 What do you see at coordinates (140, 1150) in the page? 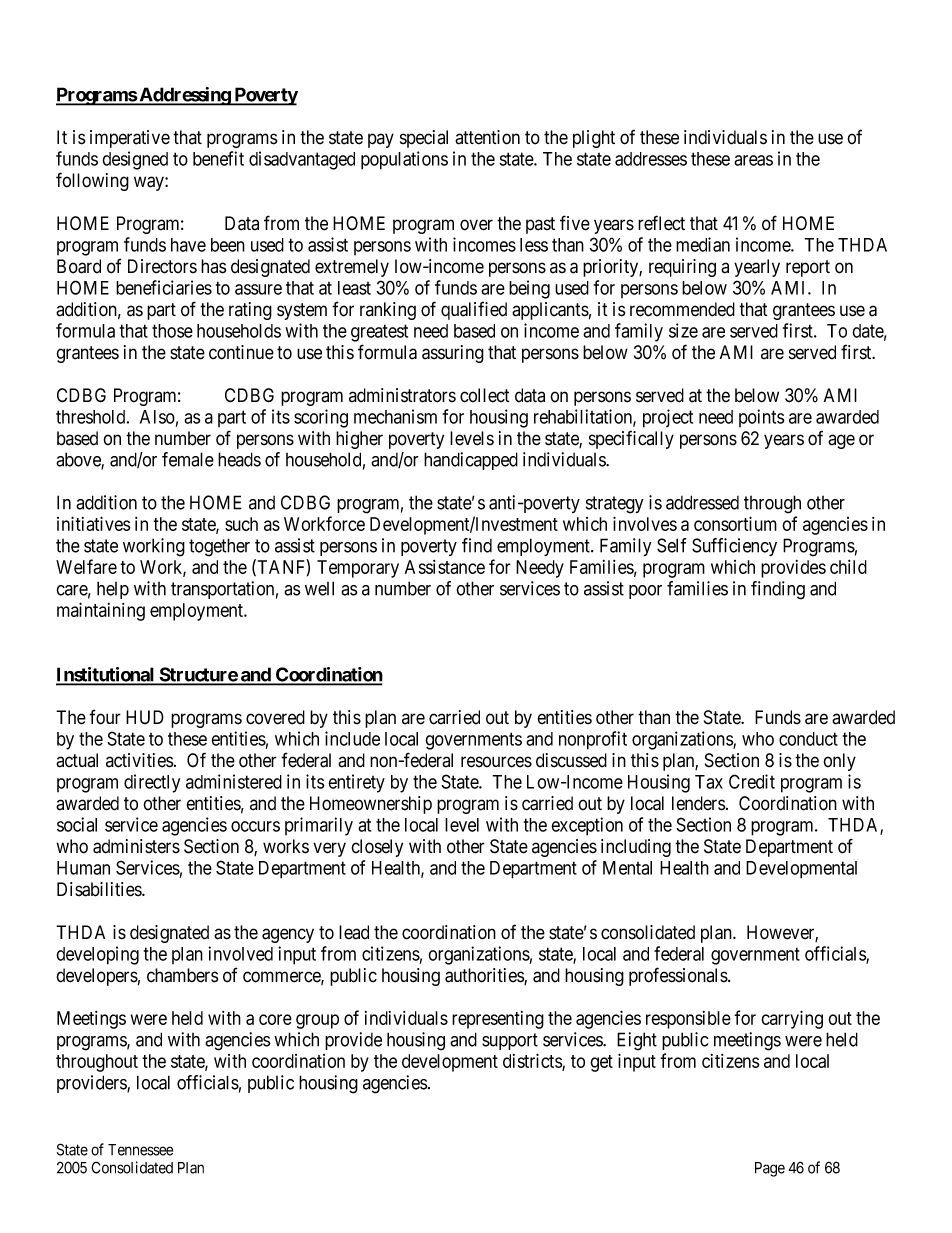
I see `Tennessee` at bounding box center [140, 1150].
